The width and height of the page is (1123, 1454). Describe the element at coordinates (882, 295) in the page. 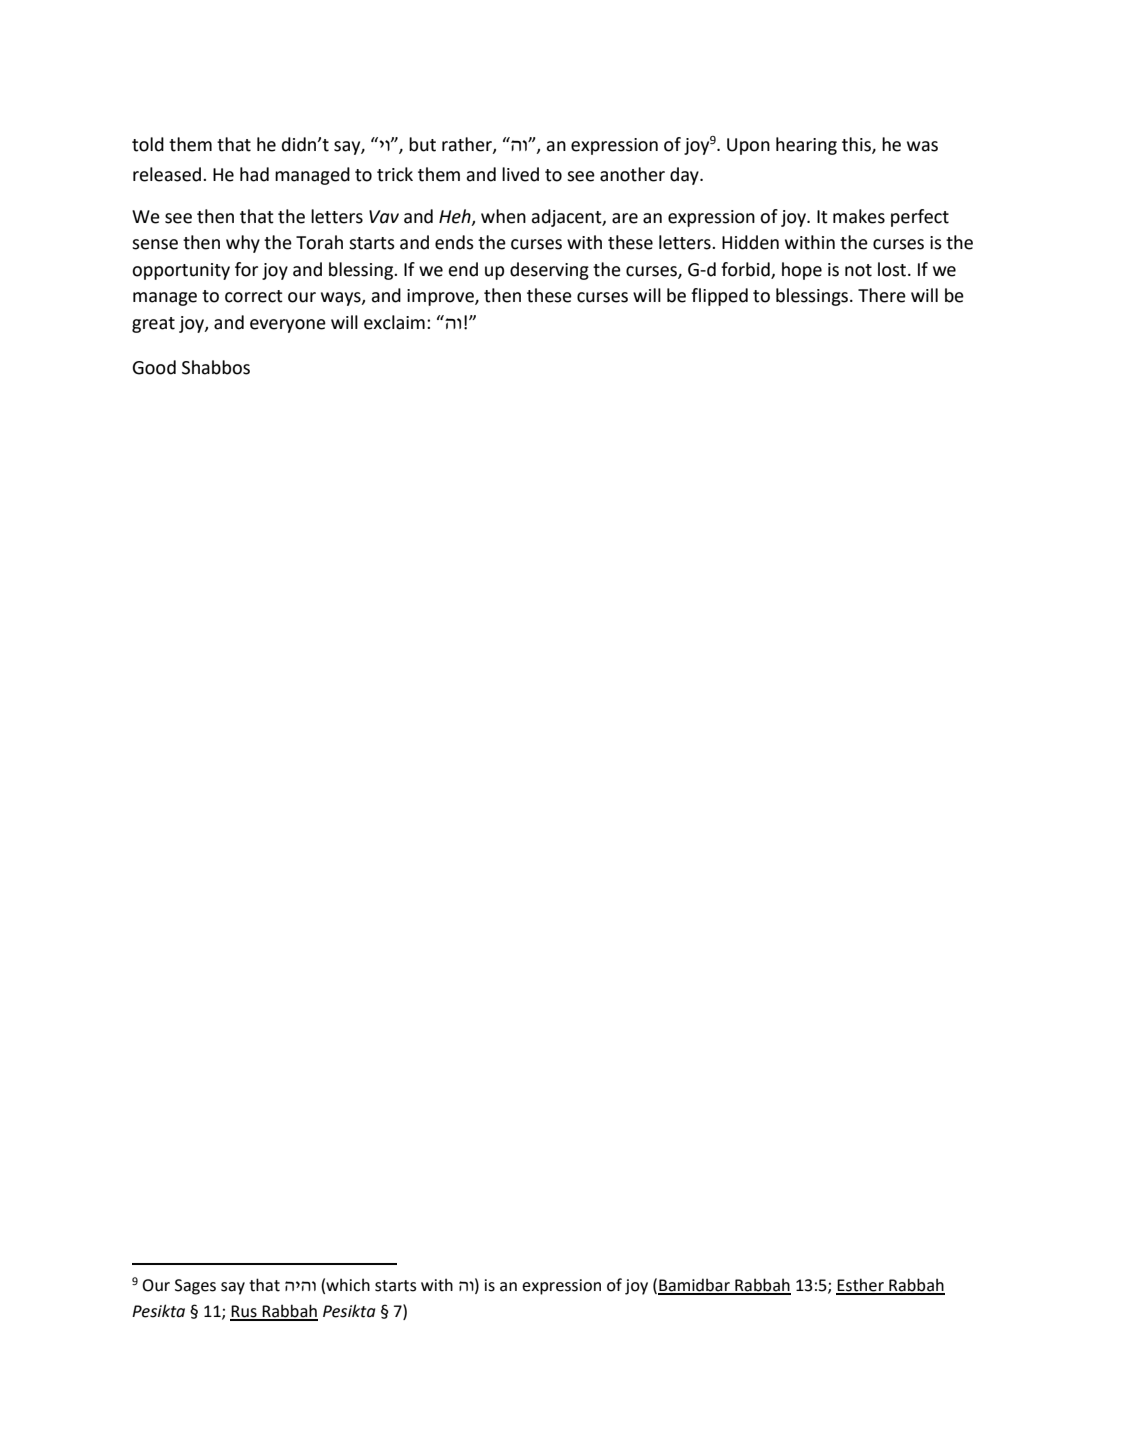

I see `There` at that location.
